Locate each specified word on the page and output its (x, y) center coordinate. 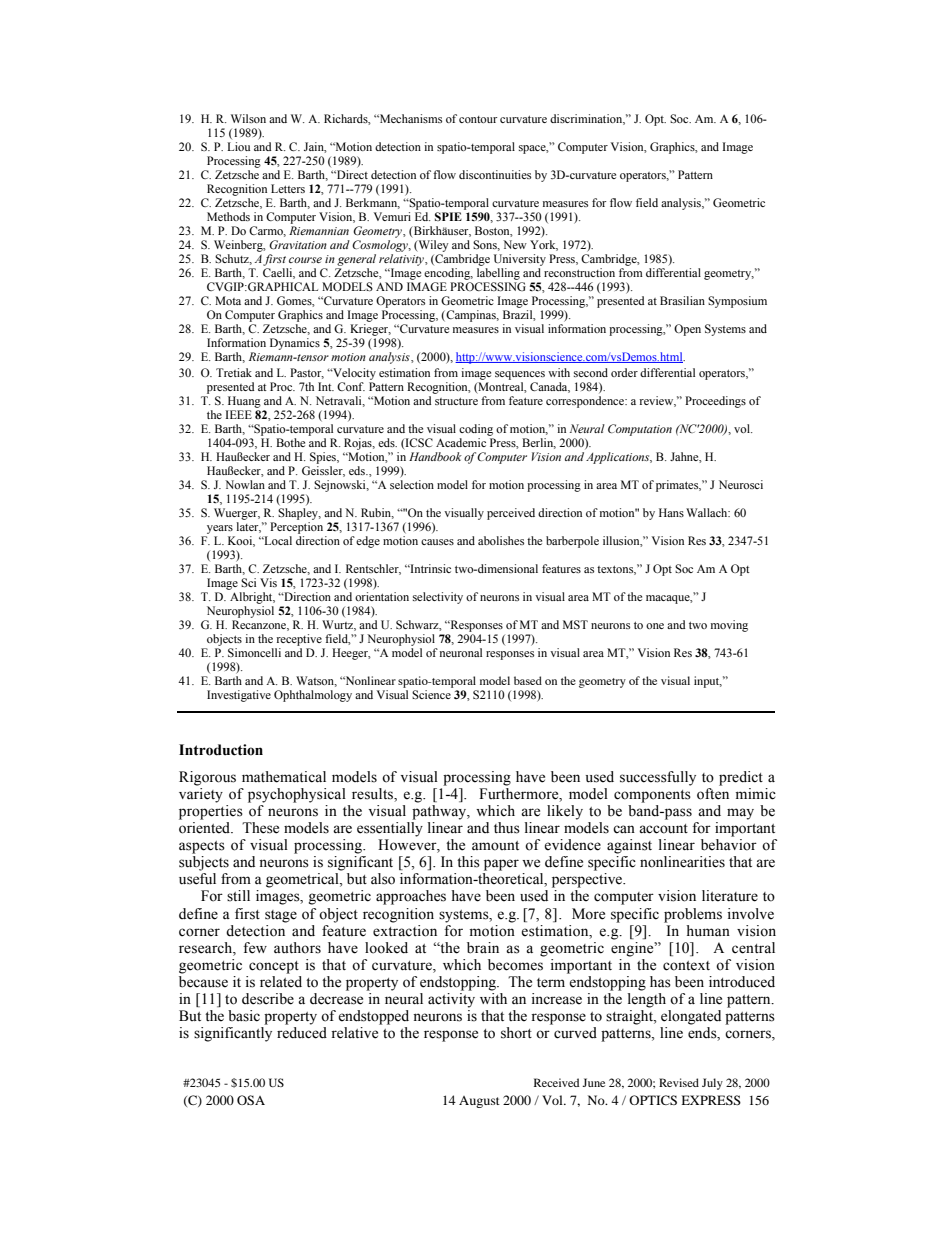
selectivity (438, 598)
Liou (238, 146)
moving (729, 626)
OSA (251, 1100)
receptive (299, 640)
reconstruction (579, 272)
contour (478, 119)
